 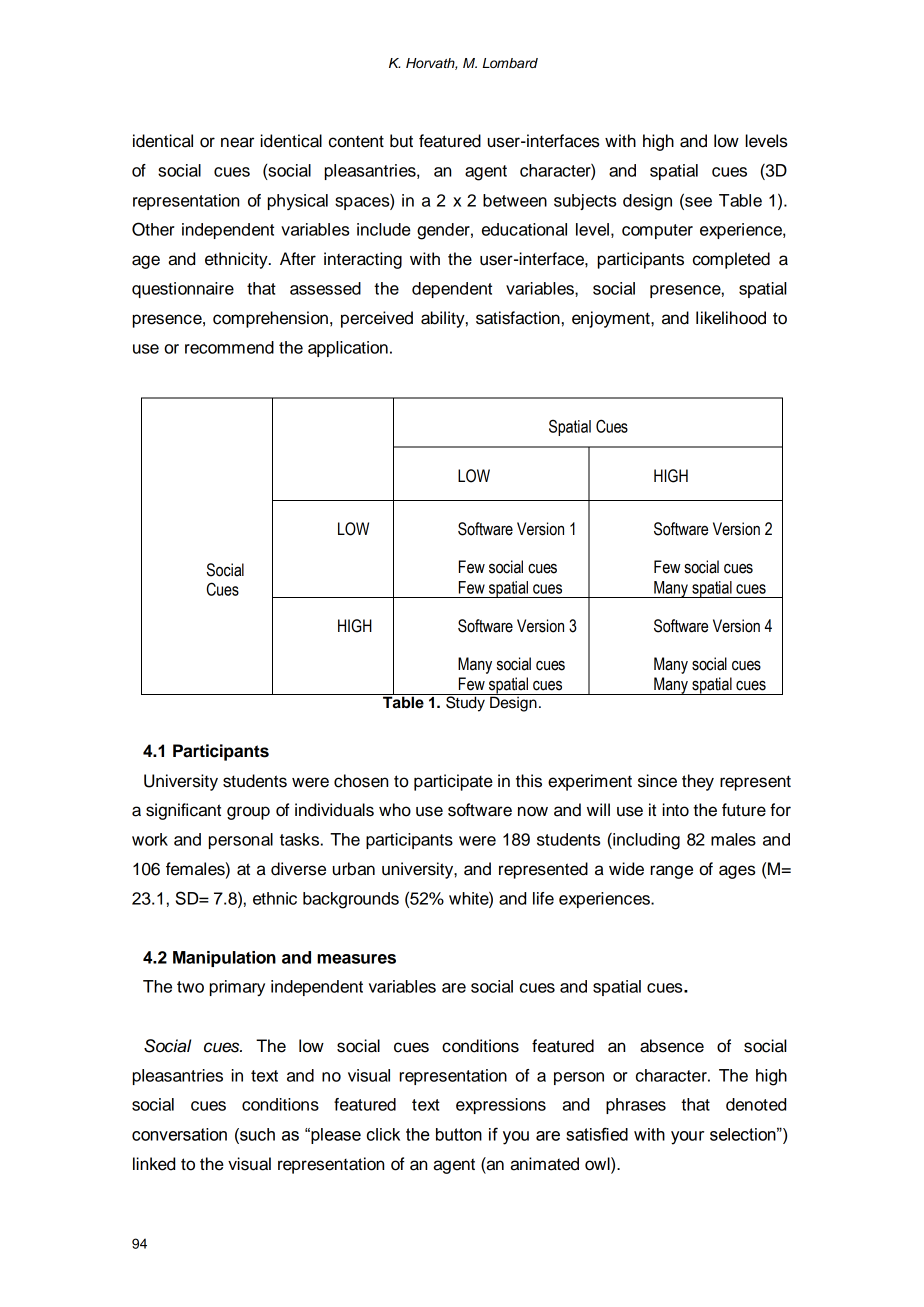 What do you see at coordinates (510, 63) in the screenshot?
I see `Lombard` at bounding box center [510, 63].
